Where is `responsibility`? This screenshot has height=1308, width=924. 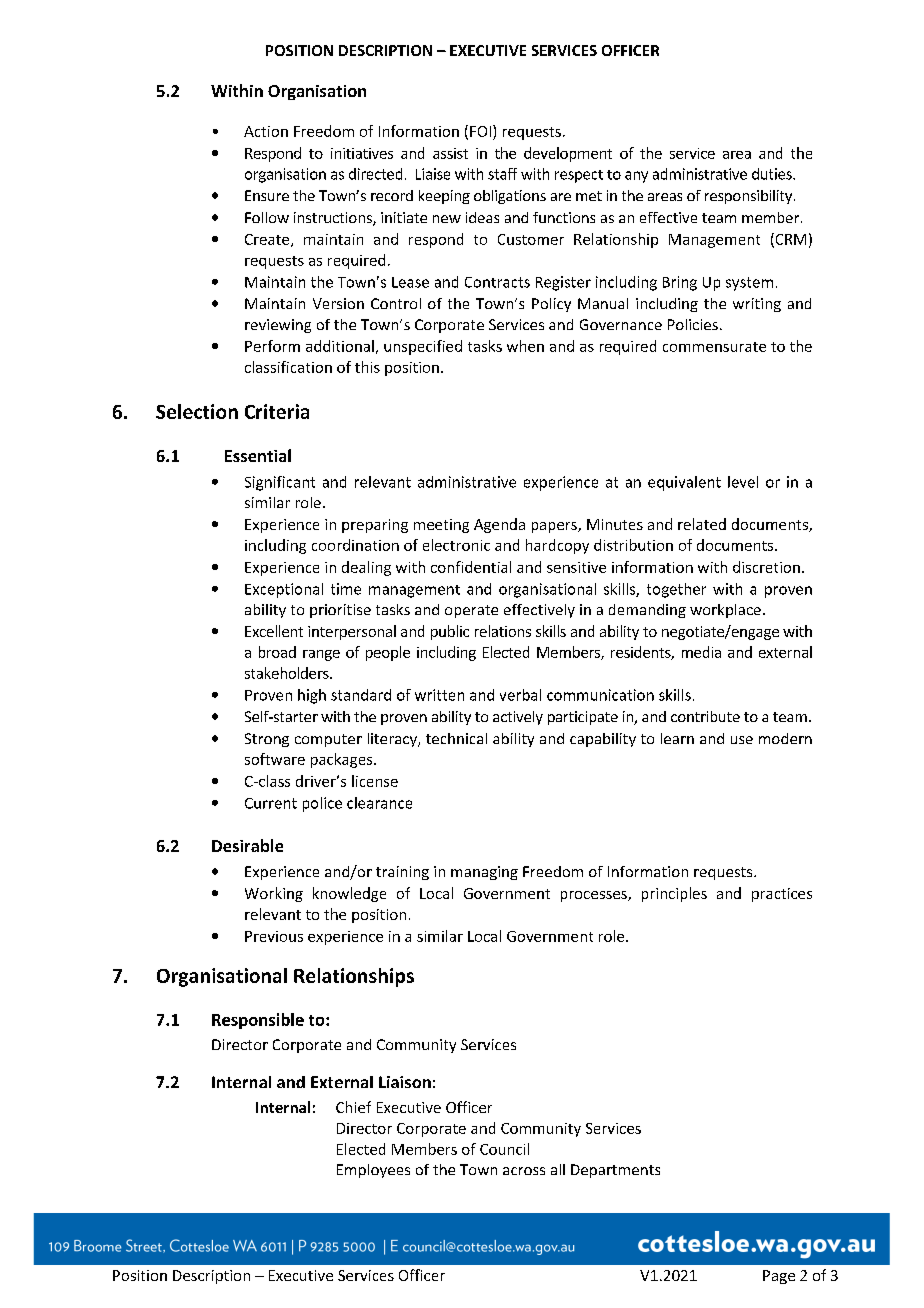 responsibility is located at coordinates (750, 197).
